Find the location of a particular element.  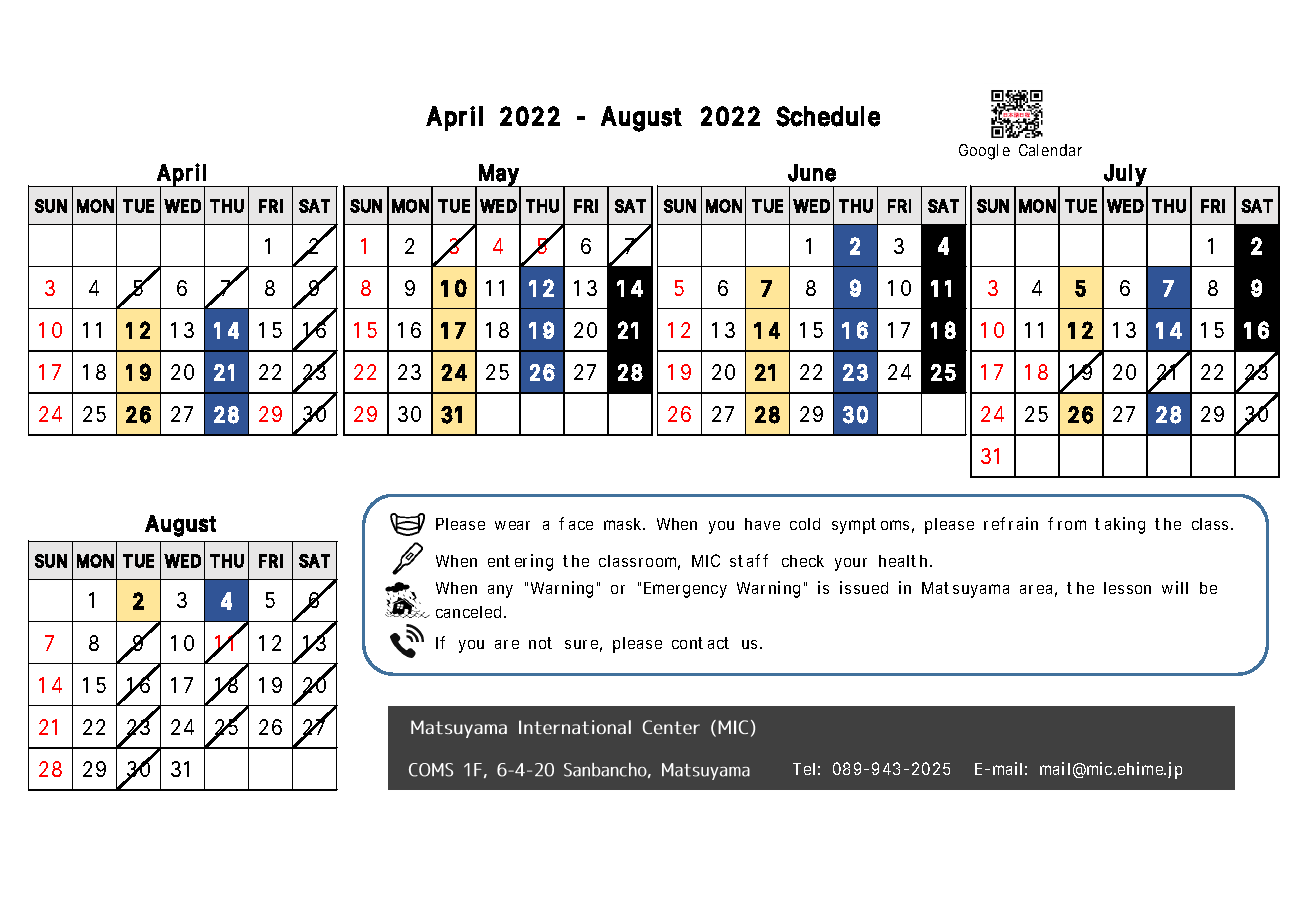

Tel is located at coordinates (804, 769).
